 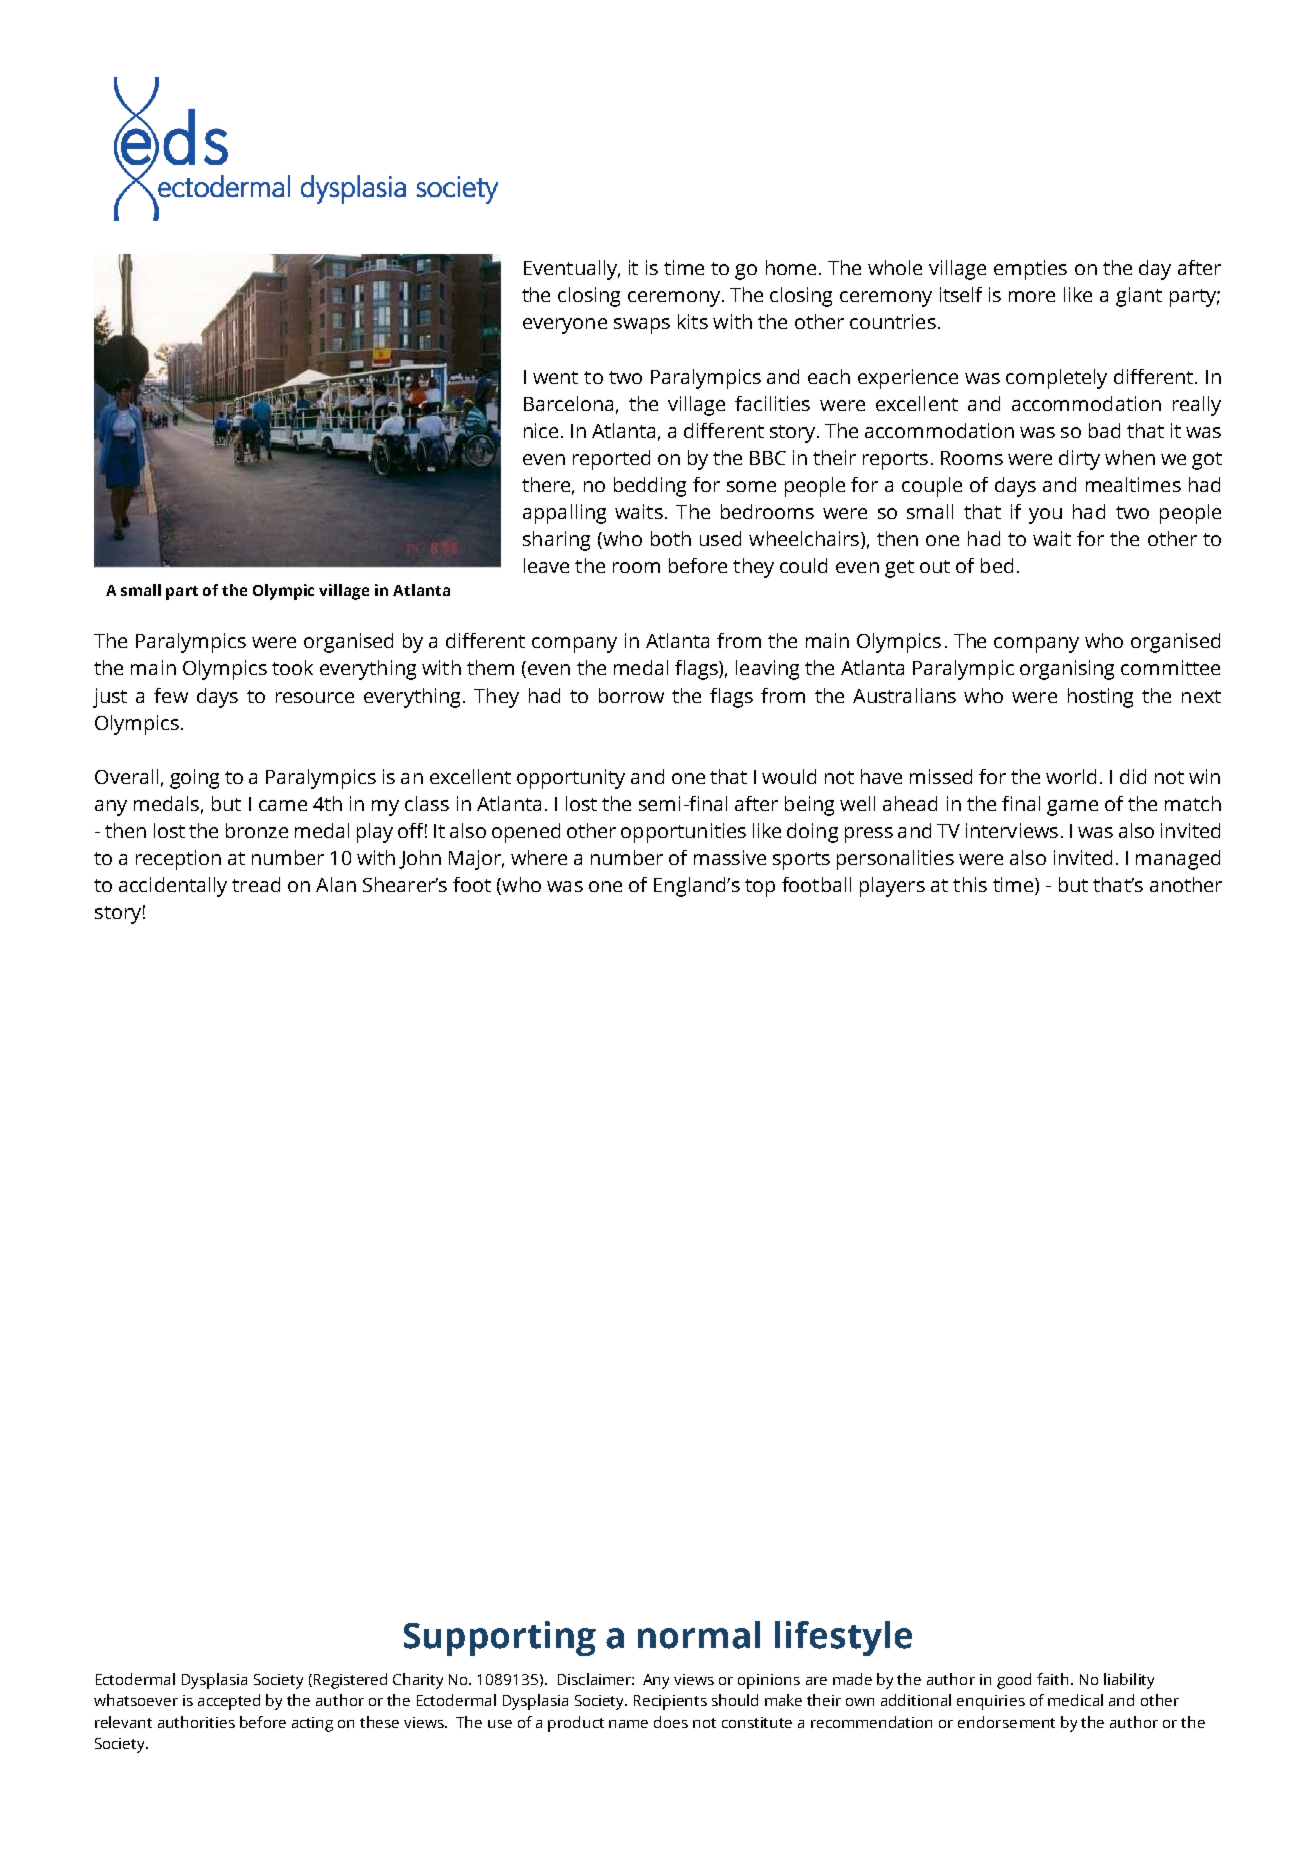 I want to click on this, so click(x=970, y=884).
